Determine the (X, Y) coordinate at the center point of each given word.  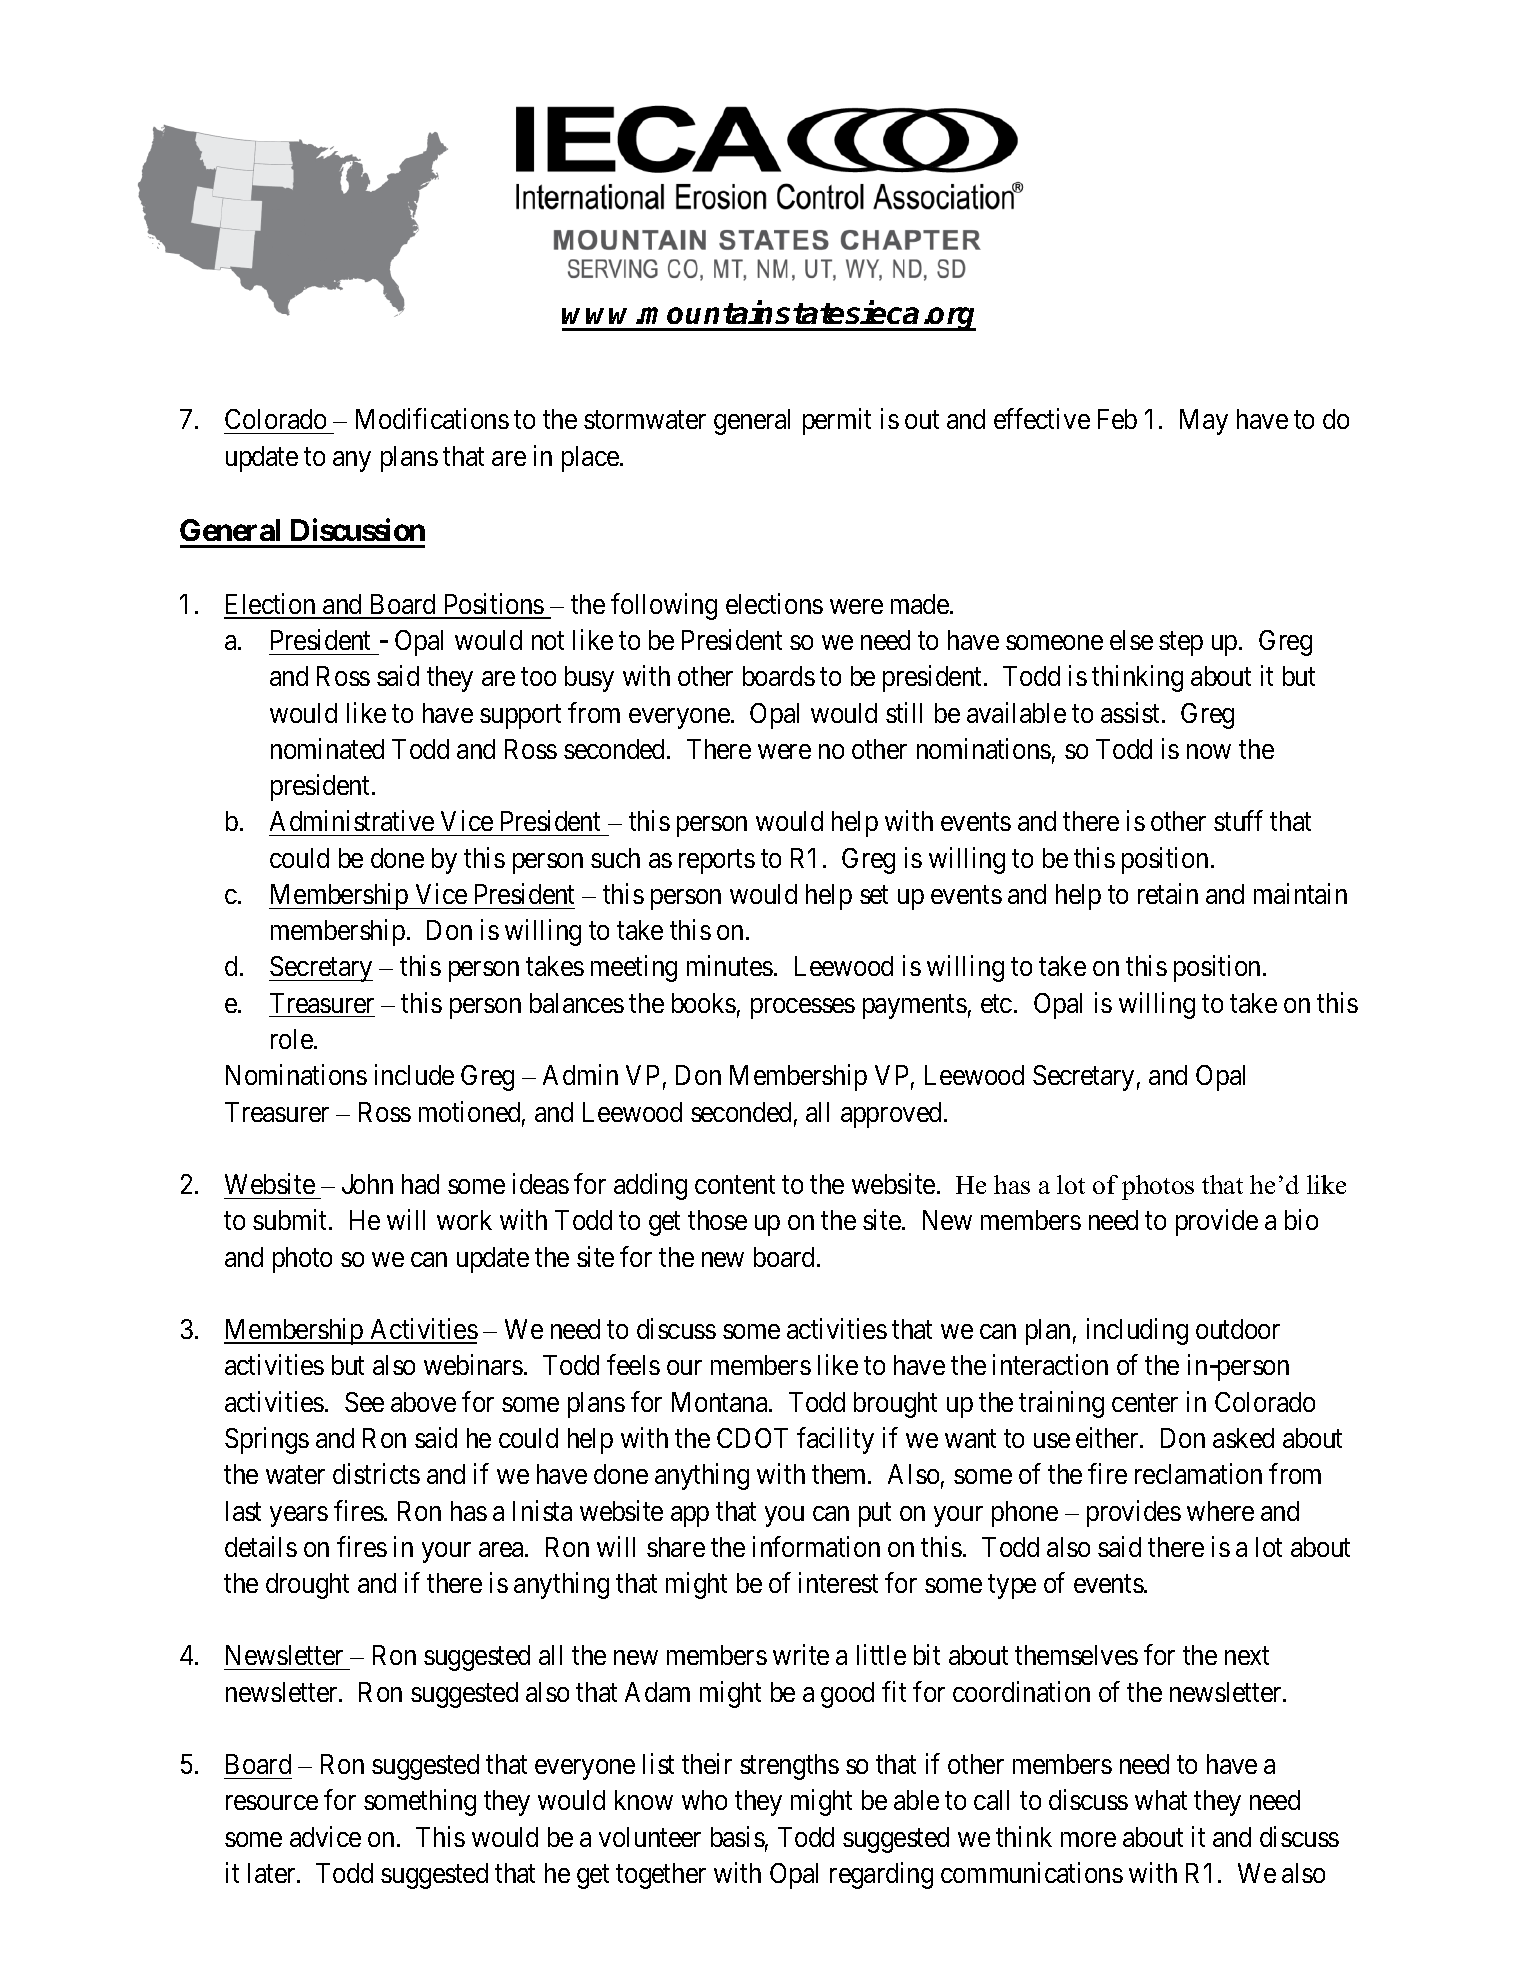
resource (272, 1803)
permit (837, 422)
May (1204, 422)
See (364, 1402)
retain (1168, 893)
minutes (730, 966)
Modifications (432, 419)
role (292, 1039)
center (1145, 1403)
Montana (721, 1402)
